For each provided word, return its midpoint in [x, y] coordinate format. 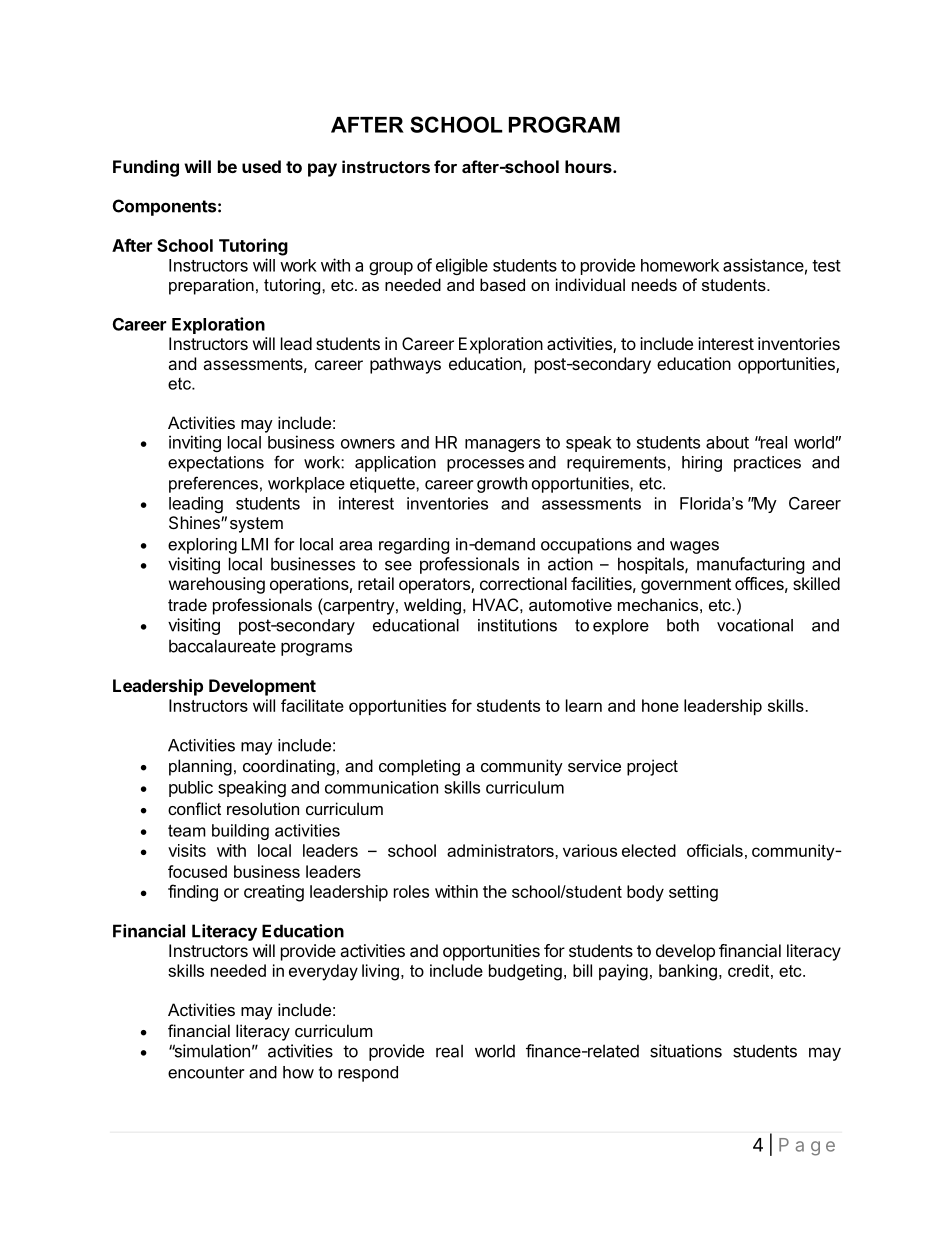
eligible [462, 266]
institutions [517, 625]
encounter [206, 1072]
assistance [763, 265]
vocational [755, 625]
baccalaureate [222, 646]
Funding [146, 168]
